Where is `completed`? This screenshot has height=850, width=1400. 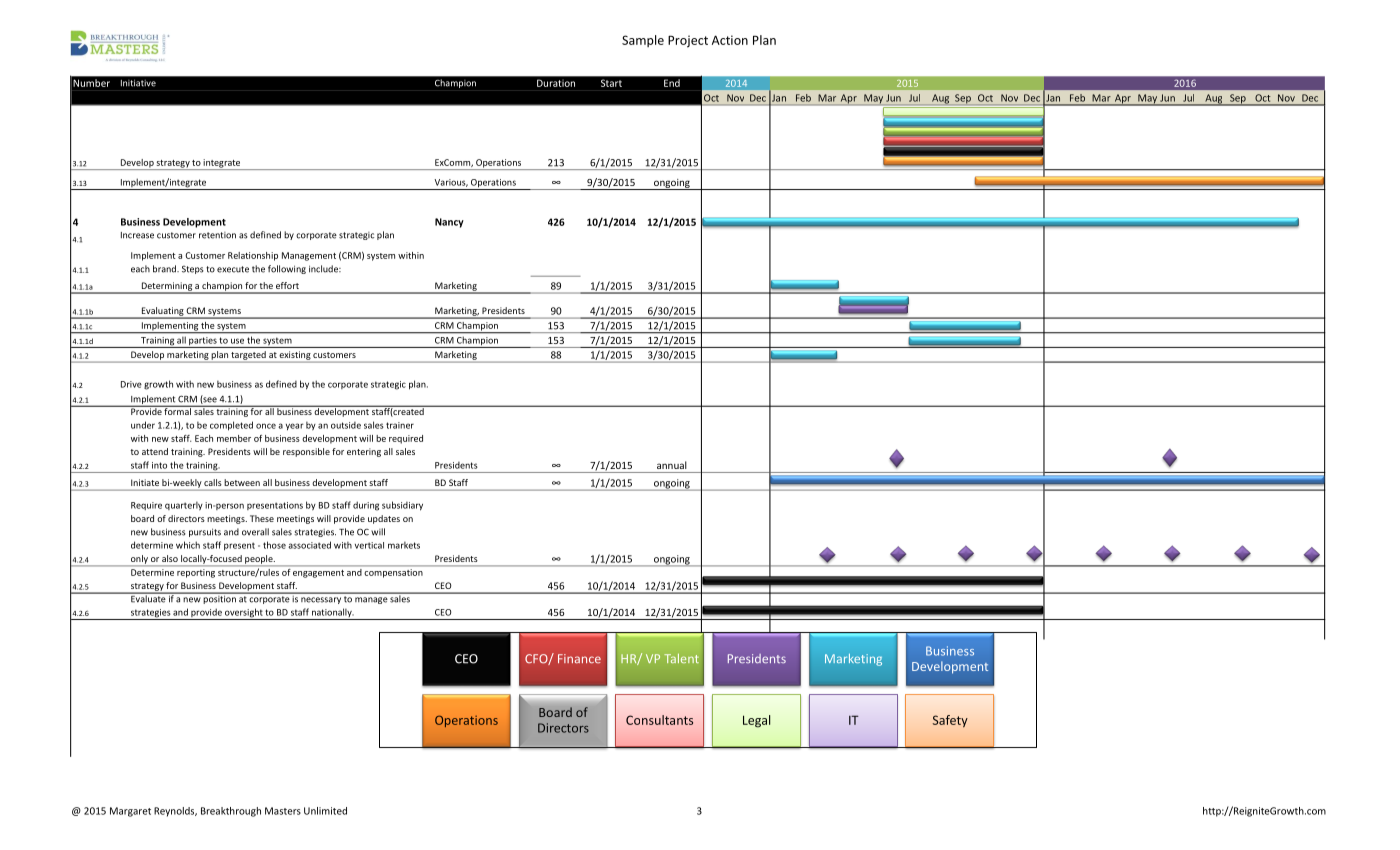
completed is located at coordinates (231, 426).
